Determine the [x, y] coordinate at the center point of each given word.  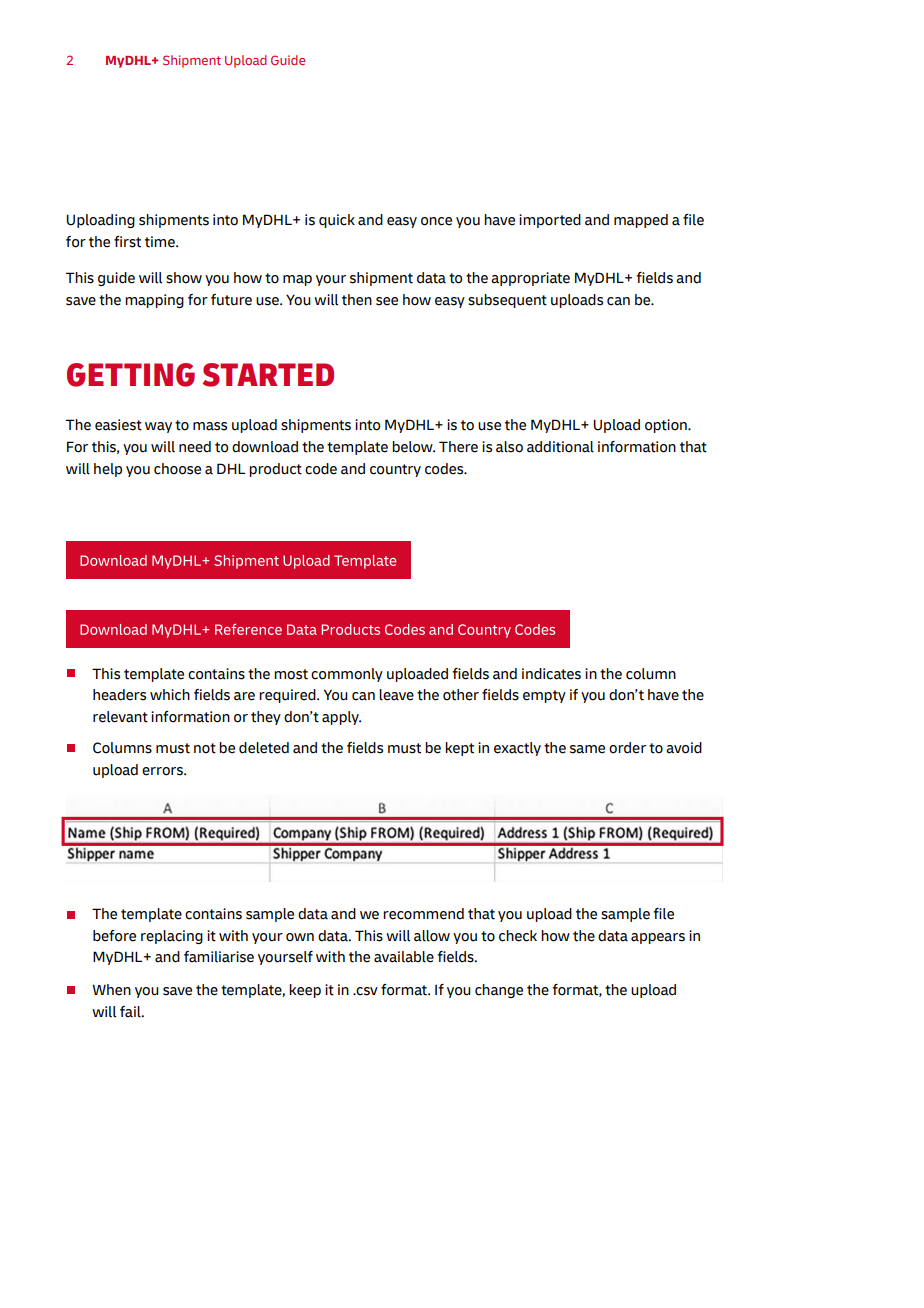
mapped [641, 221]
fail [131, 1012]
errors [163, 771]
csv [366, 991]
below [413, 447]
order [627, 748]
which [170, 695]
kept [459, 749]
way [158, 427]
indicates [551, 674]
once [436, 221]
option [667, 426]
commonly [347, 675]
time [161, 242]
